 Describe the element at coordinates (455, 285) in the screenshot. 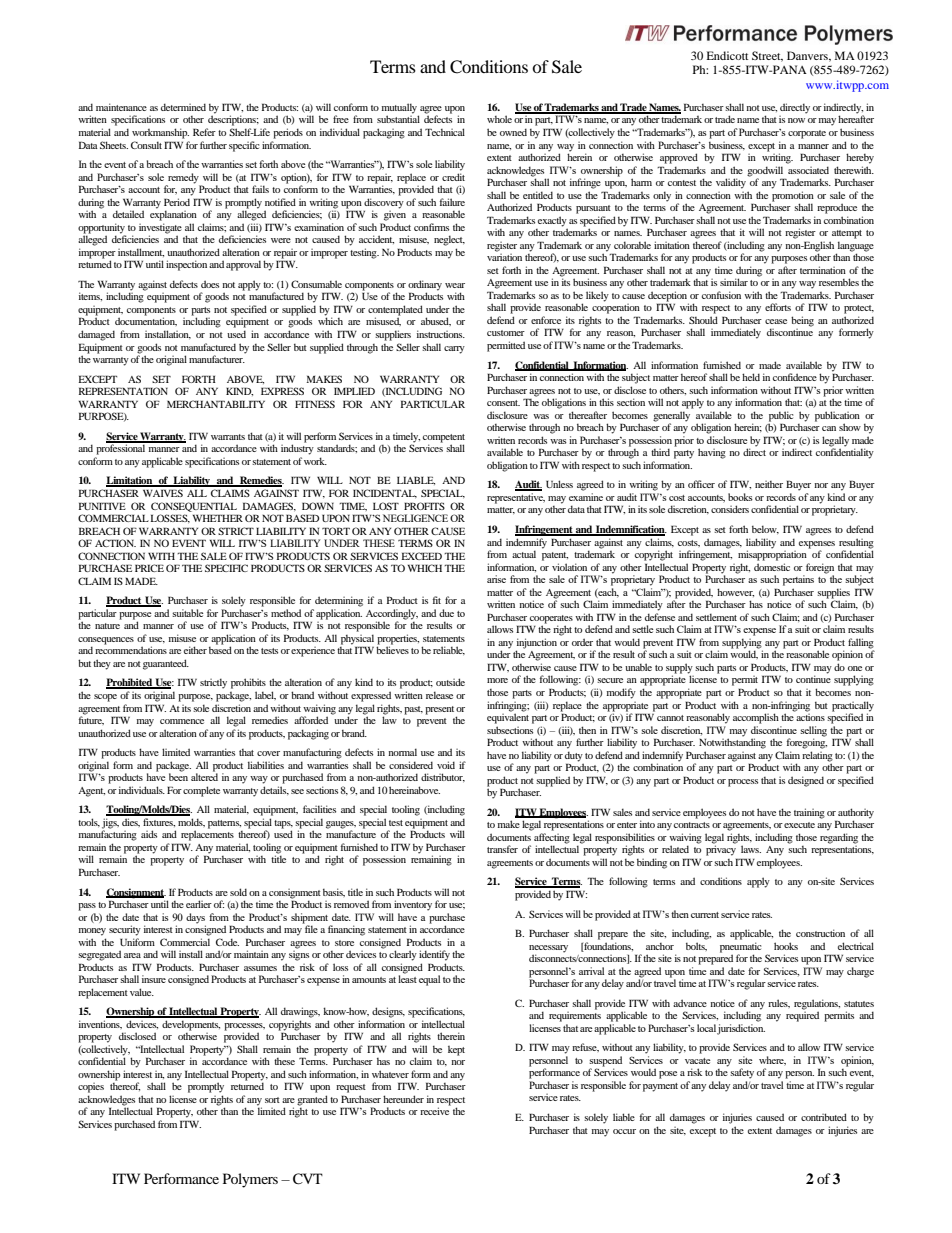

I see `wear` at that location.
